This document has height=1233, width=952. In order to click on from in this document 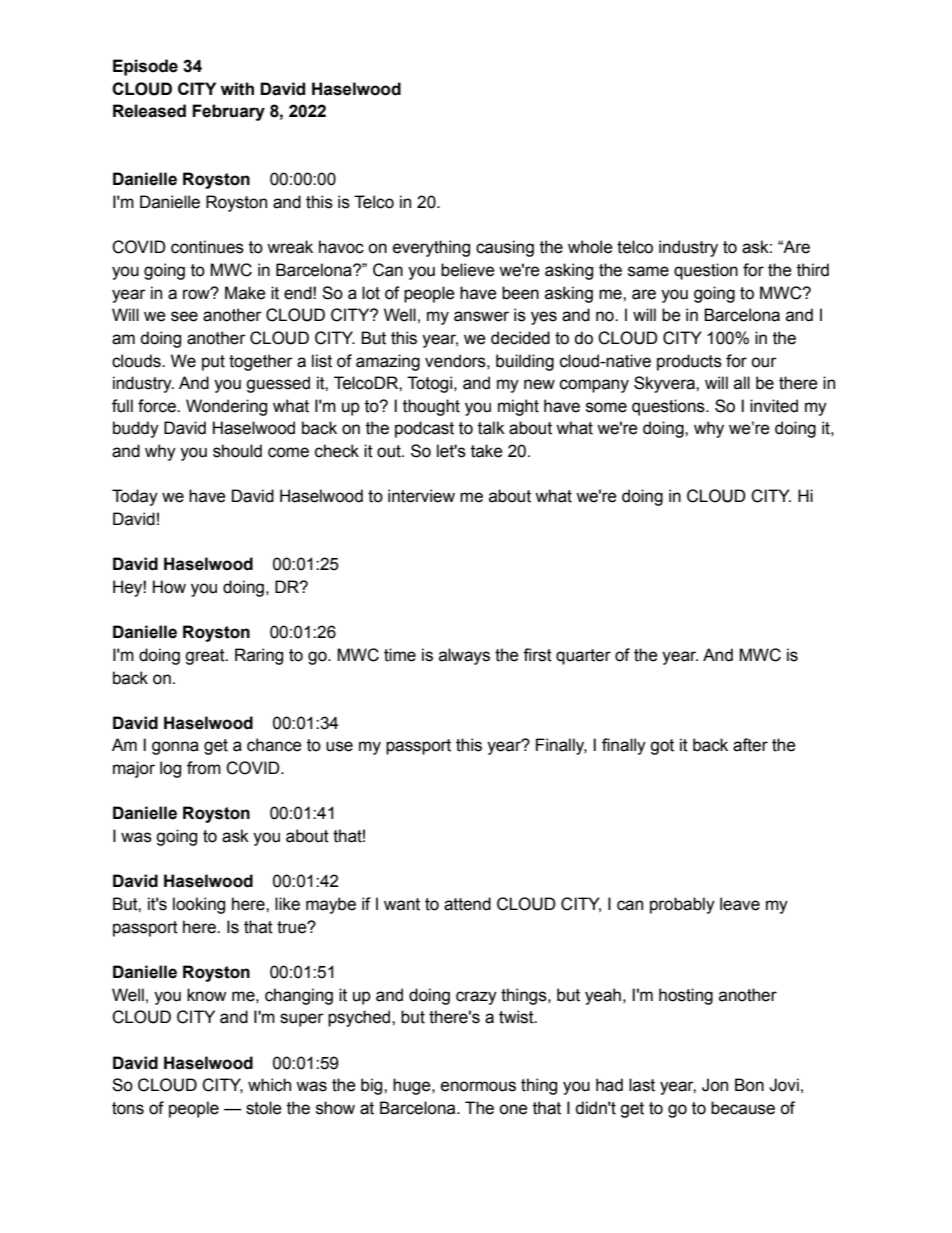, I will do `click(204, 768)`.
